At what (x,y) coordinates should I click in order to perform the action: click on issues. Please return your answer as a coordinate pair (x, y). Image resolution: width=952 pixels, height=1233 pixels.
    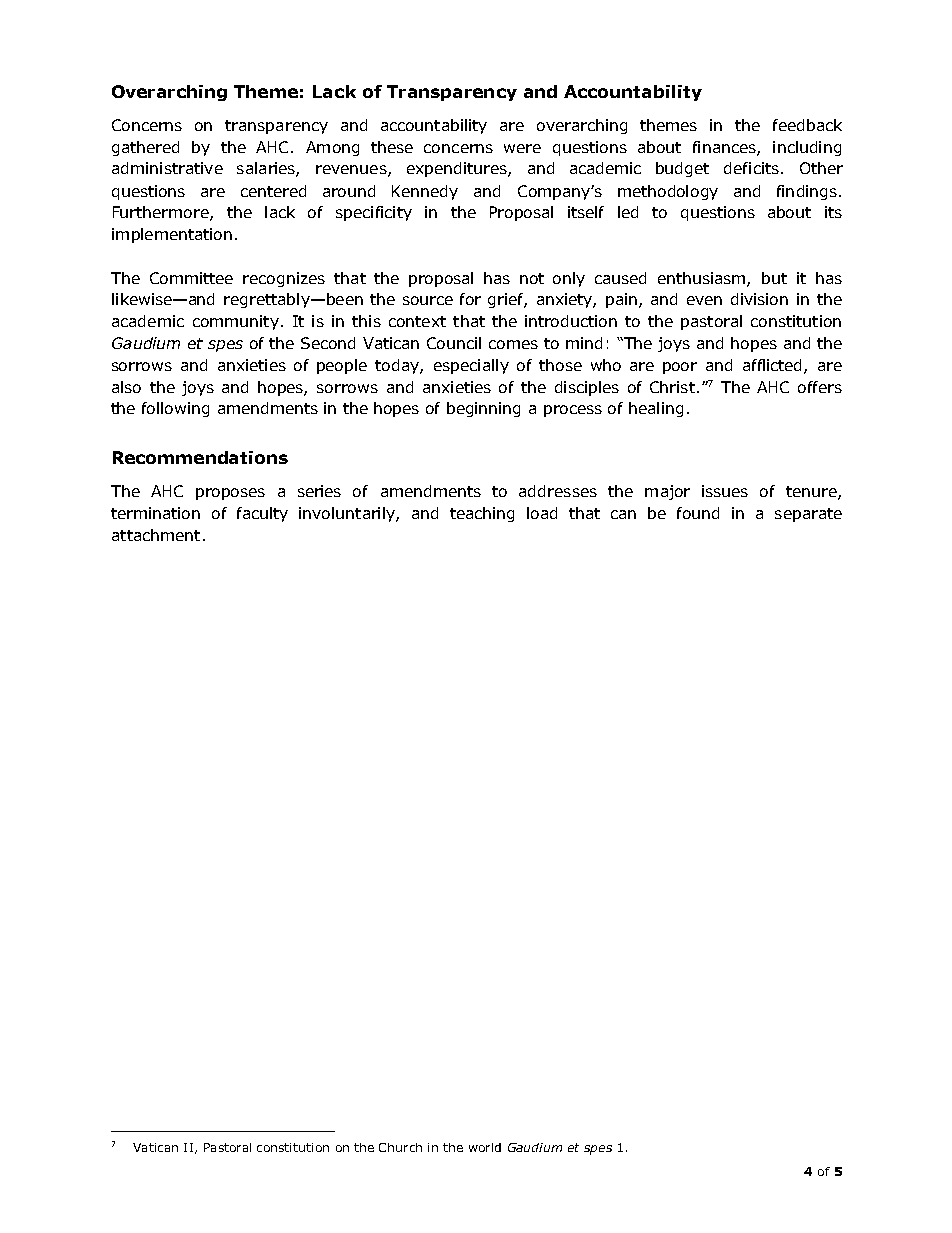
    Looking at the image, I should click on (725, 491).
